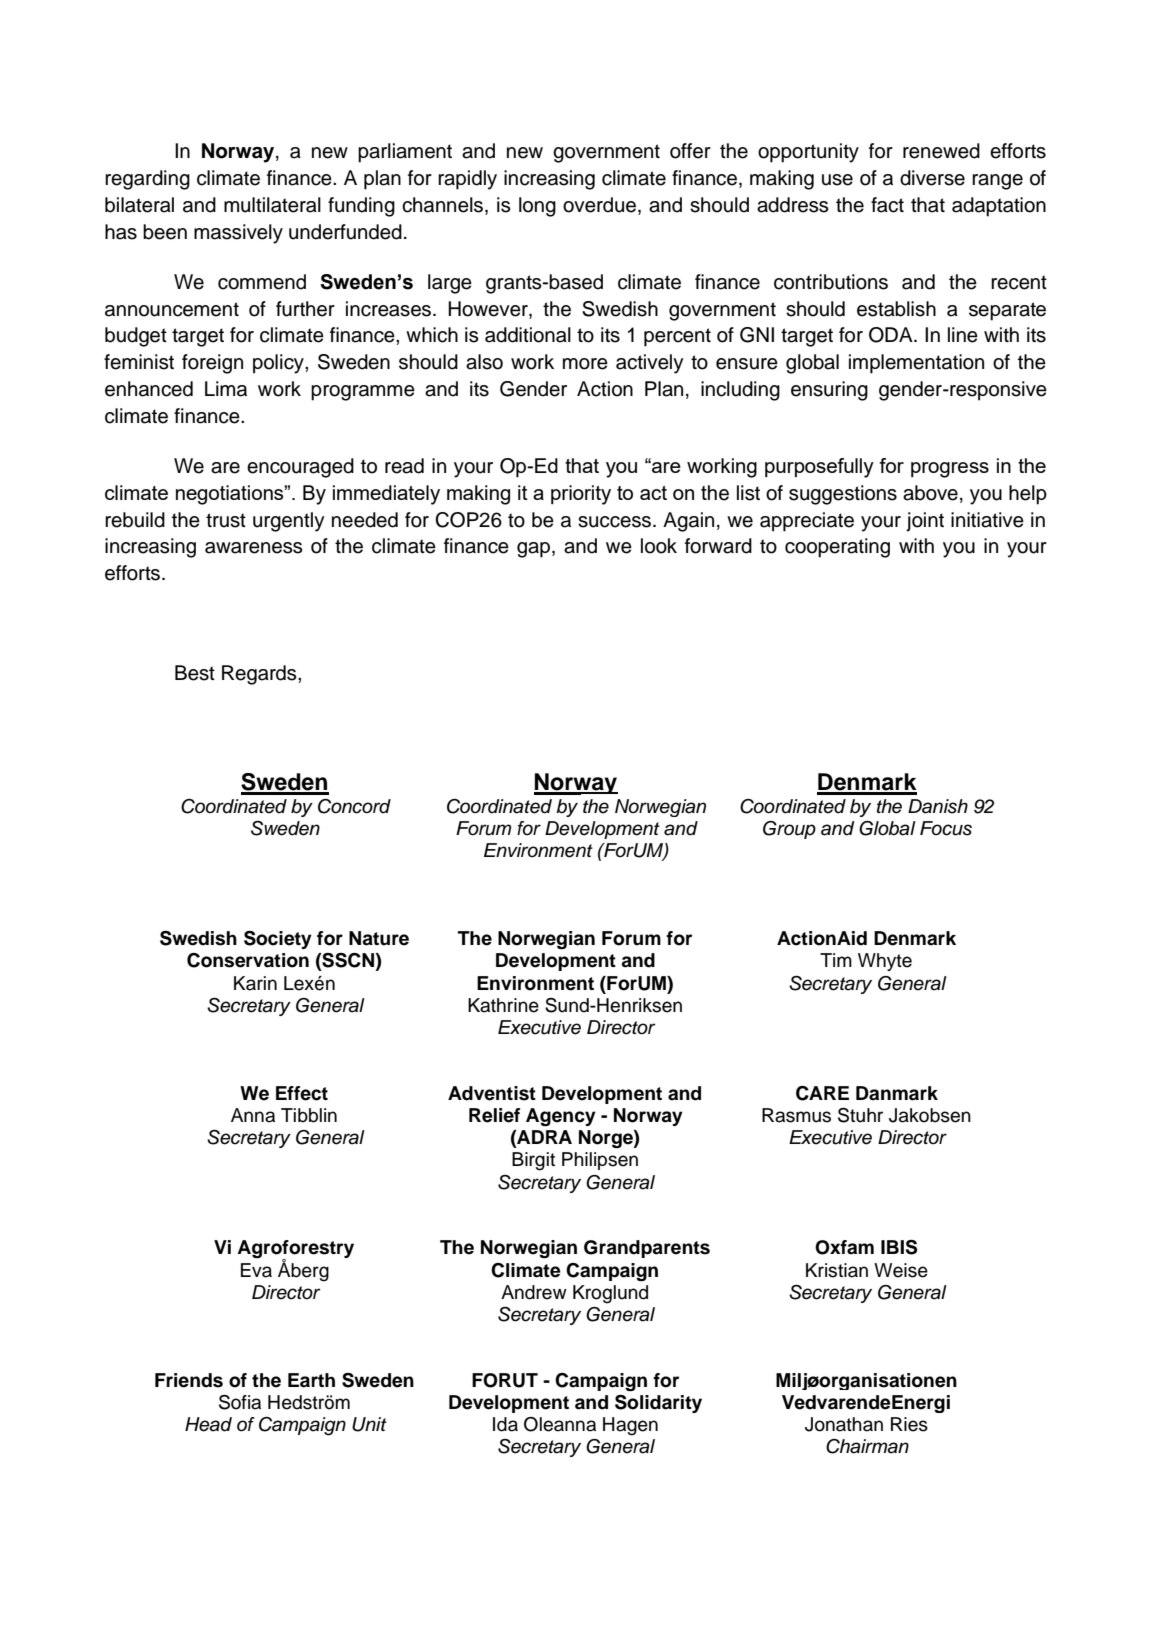 The height and width of the image is (1626, 1151). What do you see at coordinates (630, 1426) in the image?
I see `Hagen` at bounding box center [630, 1426].
